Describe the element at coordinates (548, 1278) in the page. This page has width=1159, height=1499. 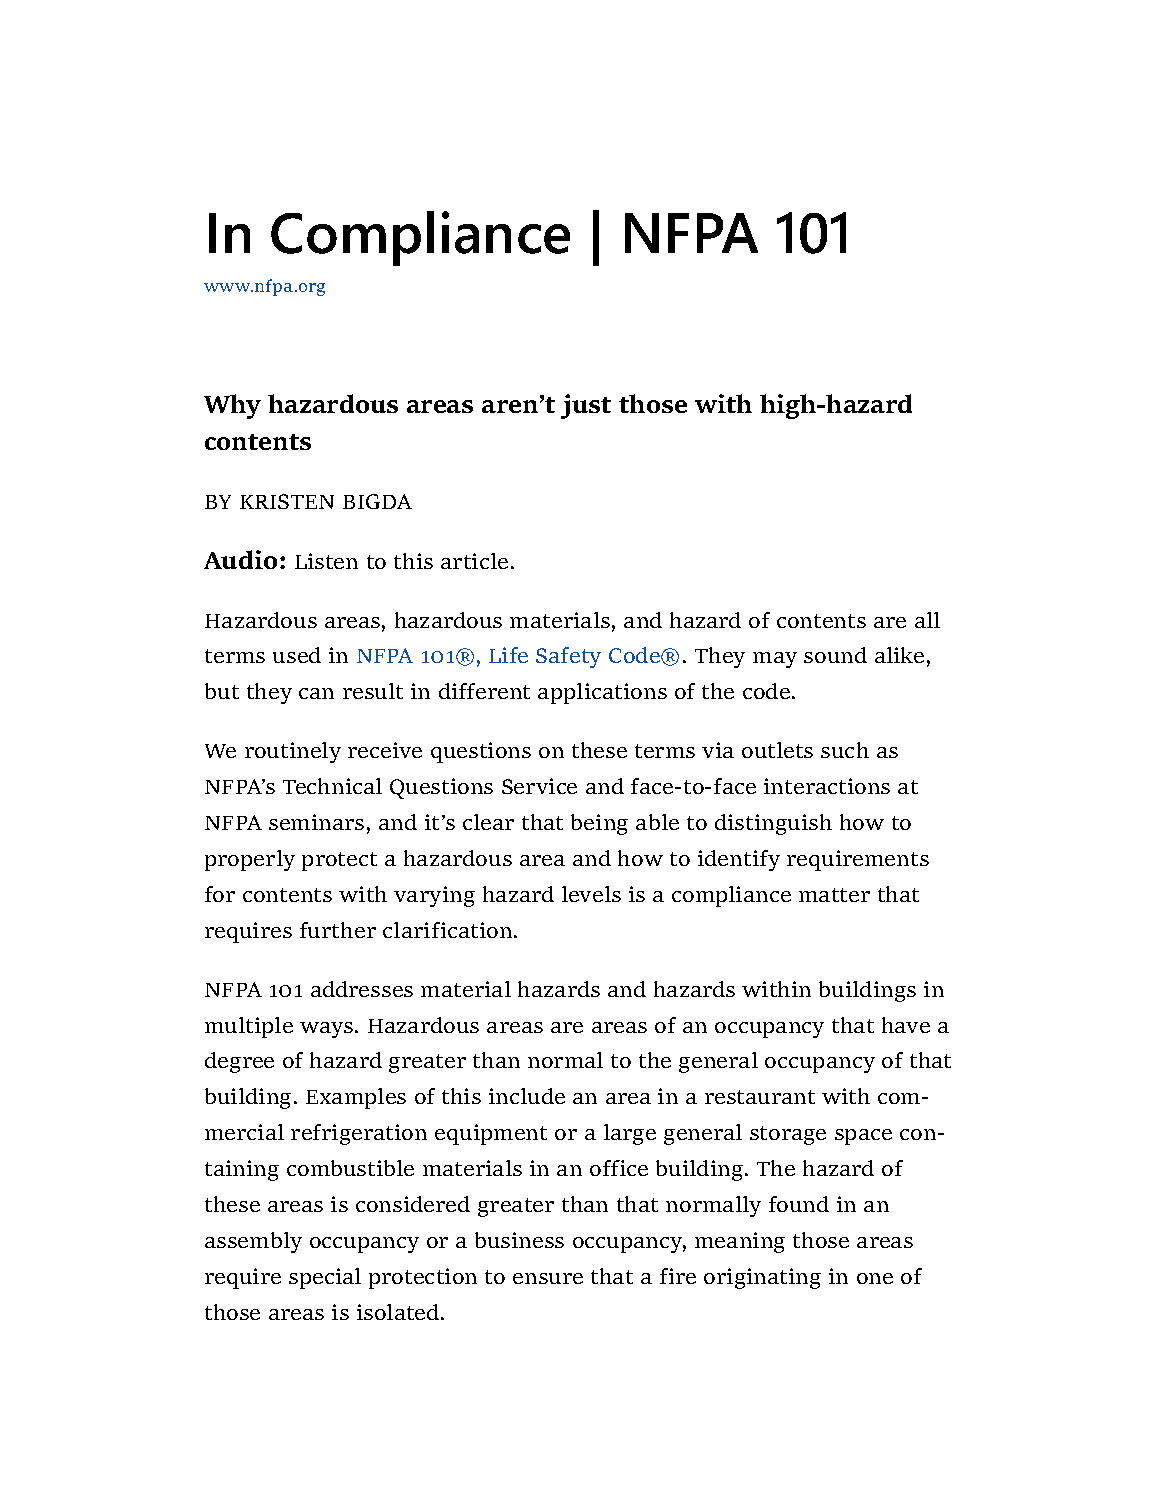
I see `ensure` at that location.
